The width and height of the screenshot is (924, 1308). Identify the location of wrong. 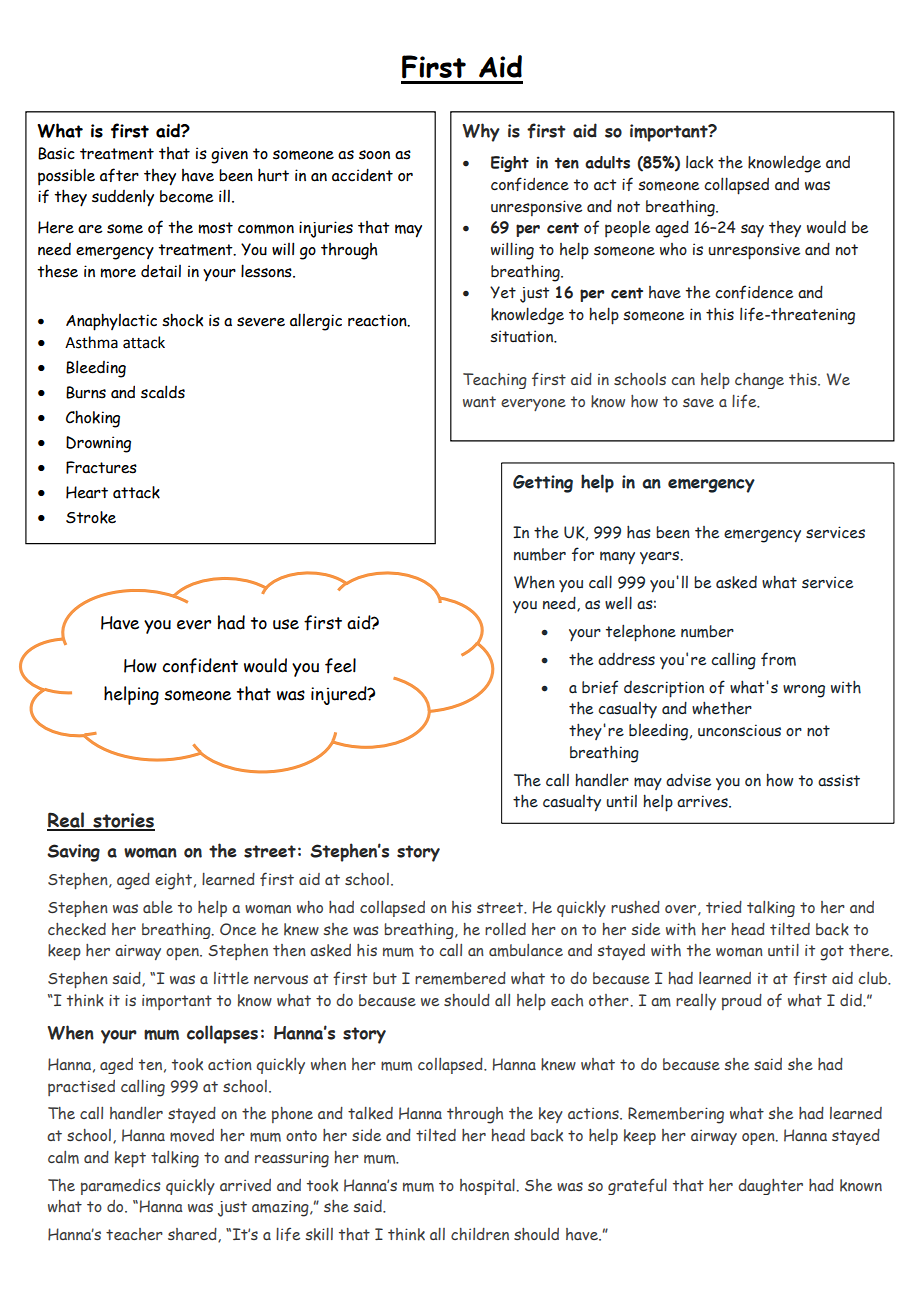
(804, 691).
